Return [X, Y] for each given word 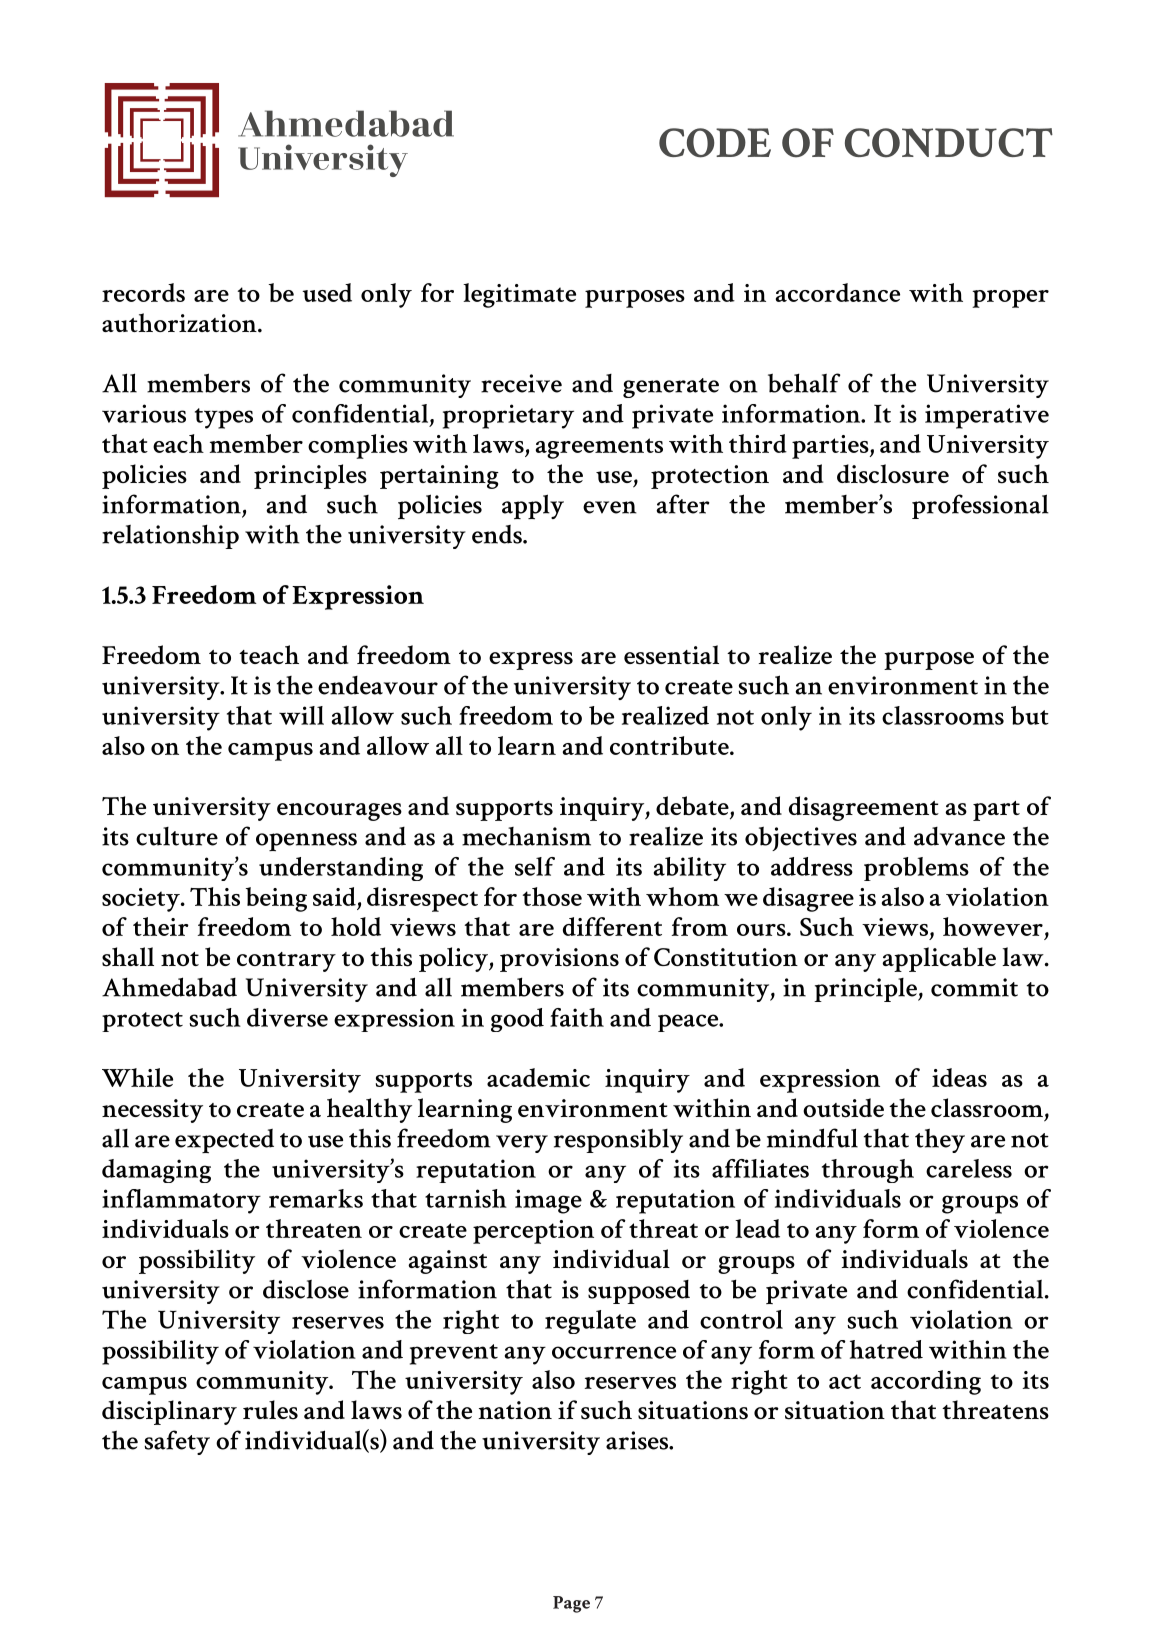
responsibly [618, 1140]
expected [224, 1141]
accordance [838, 292]
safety [177, 1442]
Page [571, 1604]
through [868, 1171]
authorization [180, 322]
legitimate [519, 295]
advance [959, 836]
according [926, 1382]
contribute [670, 745]
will [301, 715]
